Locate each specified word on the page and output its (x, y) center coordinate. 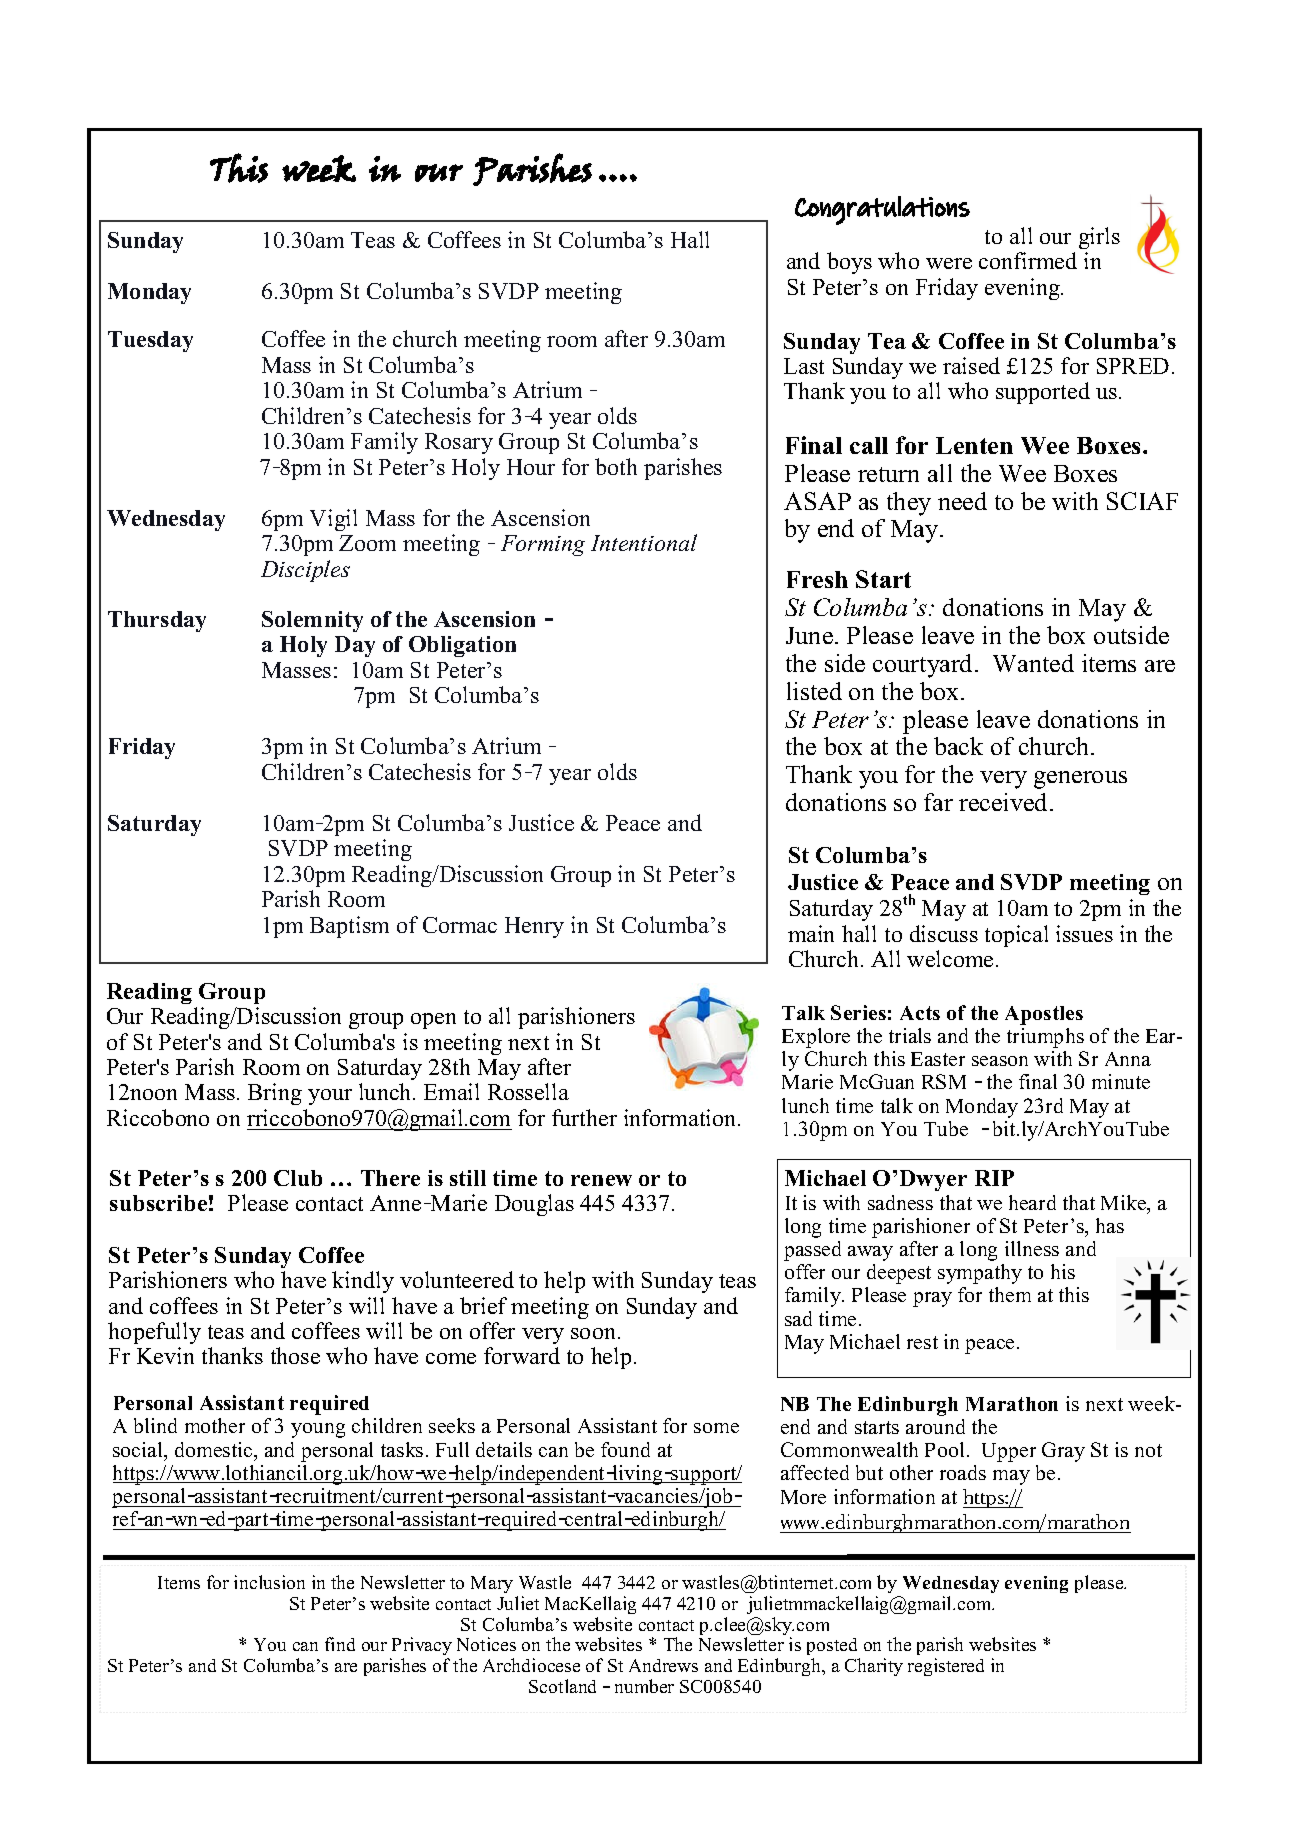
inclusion (269, 1582)
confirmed (1028, 260)
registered (946, 1667)
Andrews (663, 1665)
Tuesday (150, 341)
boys (849, 263)
